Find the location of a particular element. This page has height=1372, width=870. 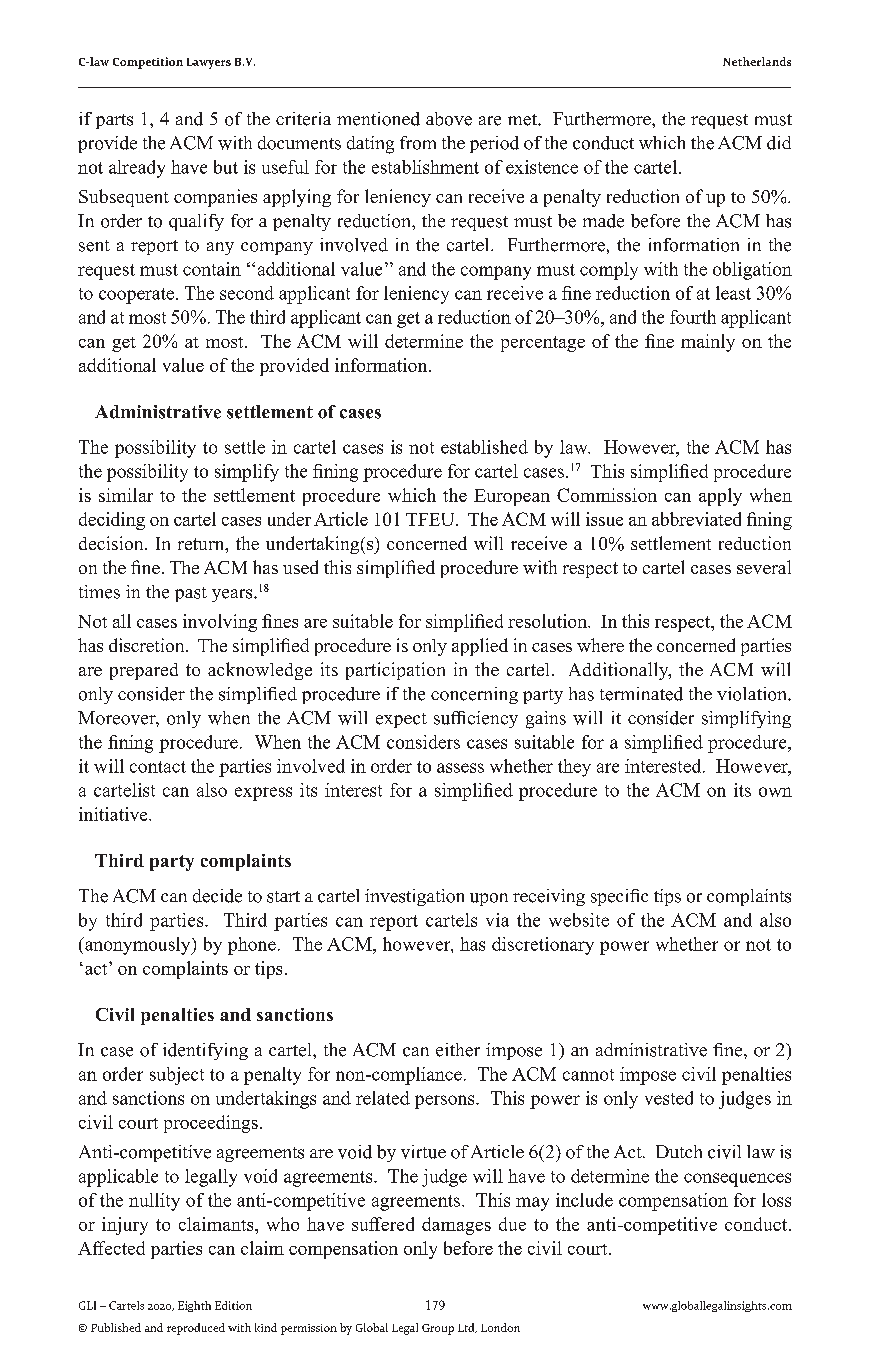

Competition is located at coordinates (148, 63).
